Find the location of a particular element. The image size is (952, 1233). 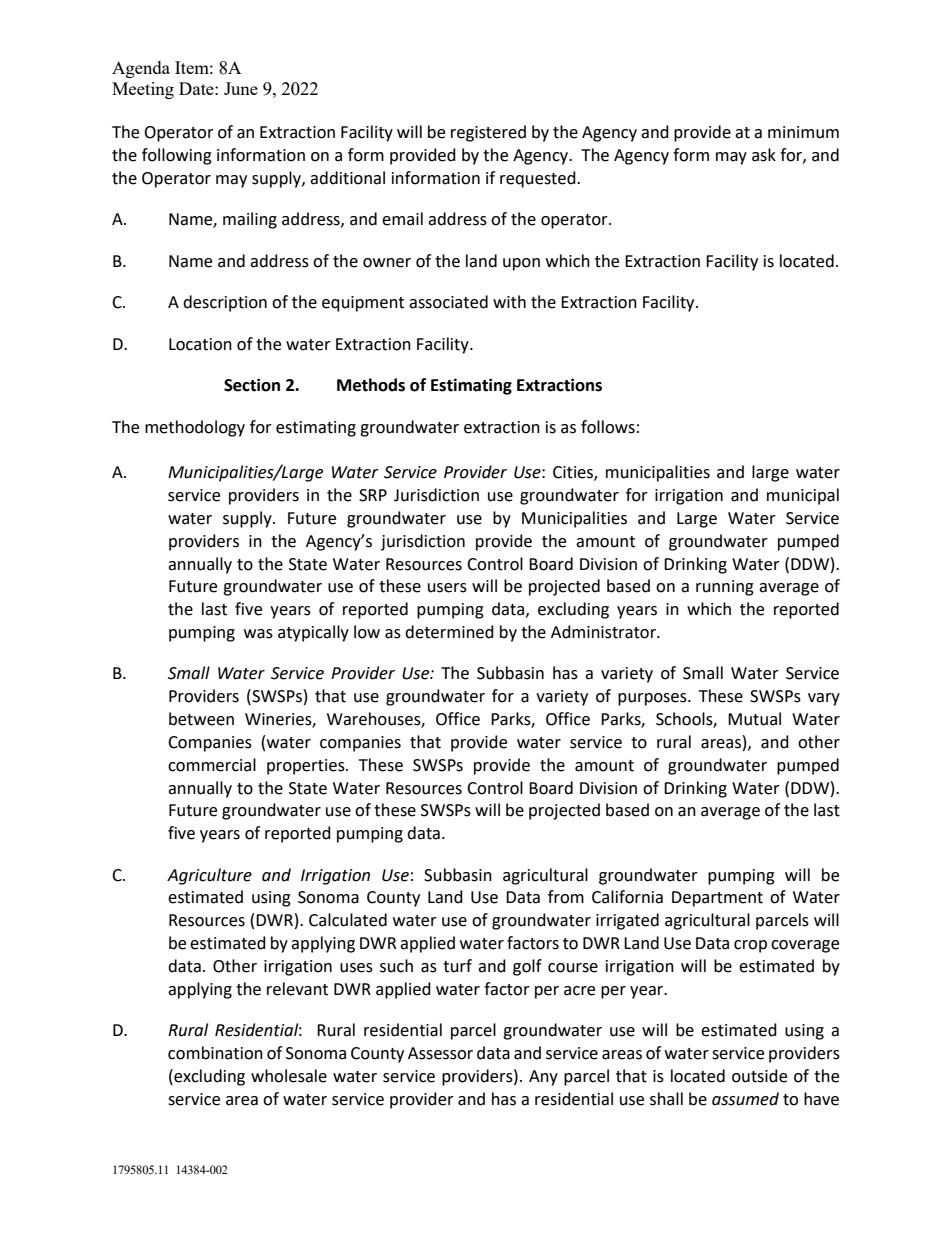

Mutual is located at coordinates (754, 719).
